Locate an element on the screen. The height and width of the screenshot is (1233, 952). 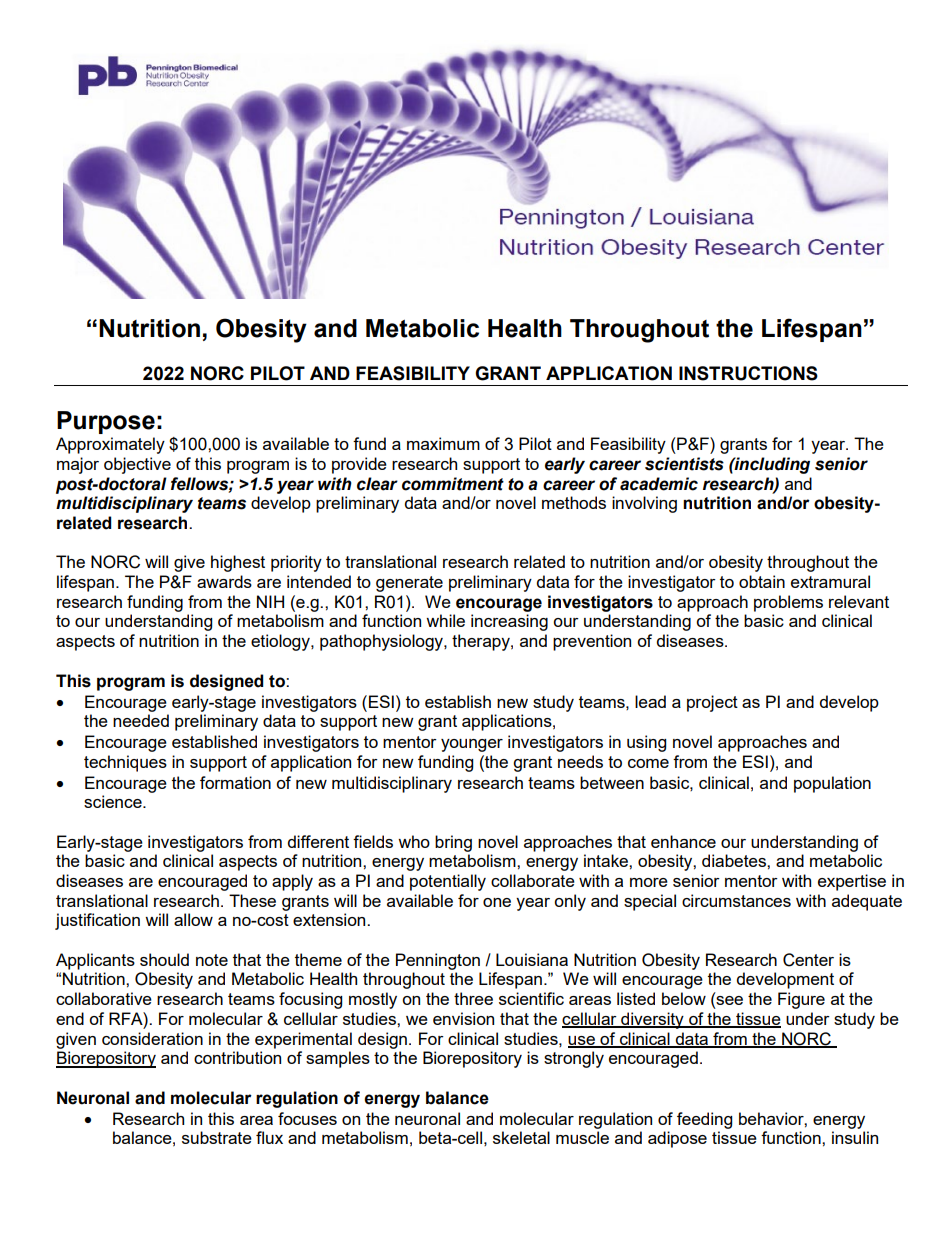
Purpose is located at coordinates (106, 422).
